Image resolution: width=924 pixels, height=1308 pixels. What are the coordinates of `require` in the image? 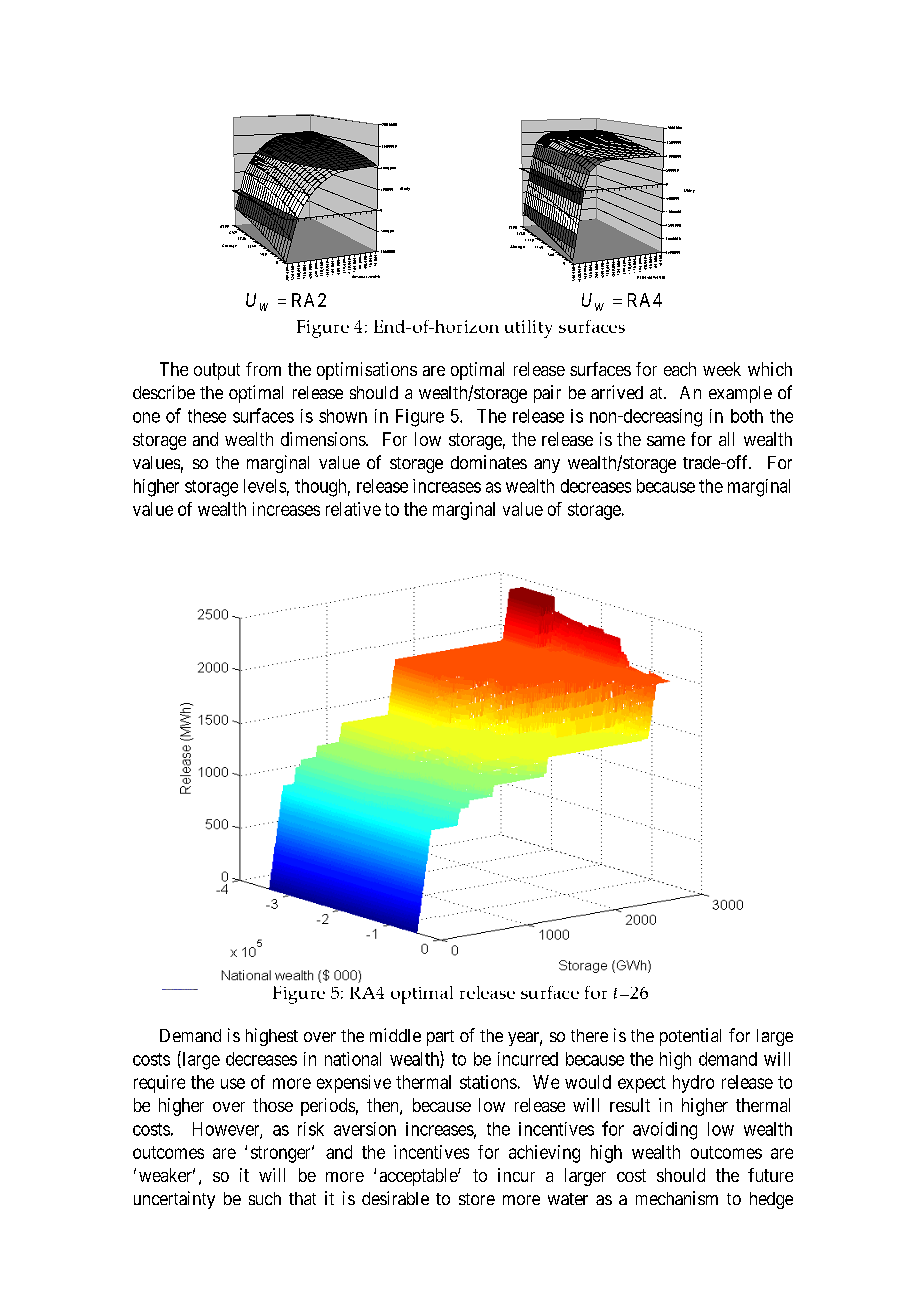 It's located at (159, 1084).
